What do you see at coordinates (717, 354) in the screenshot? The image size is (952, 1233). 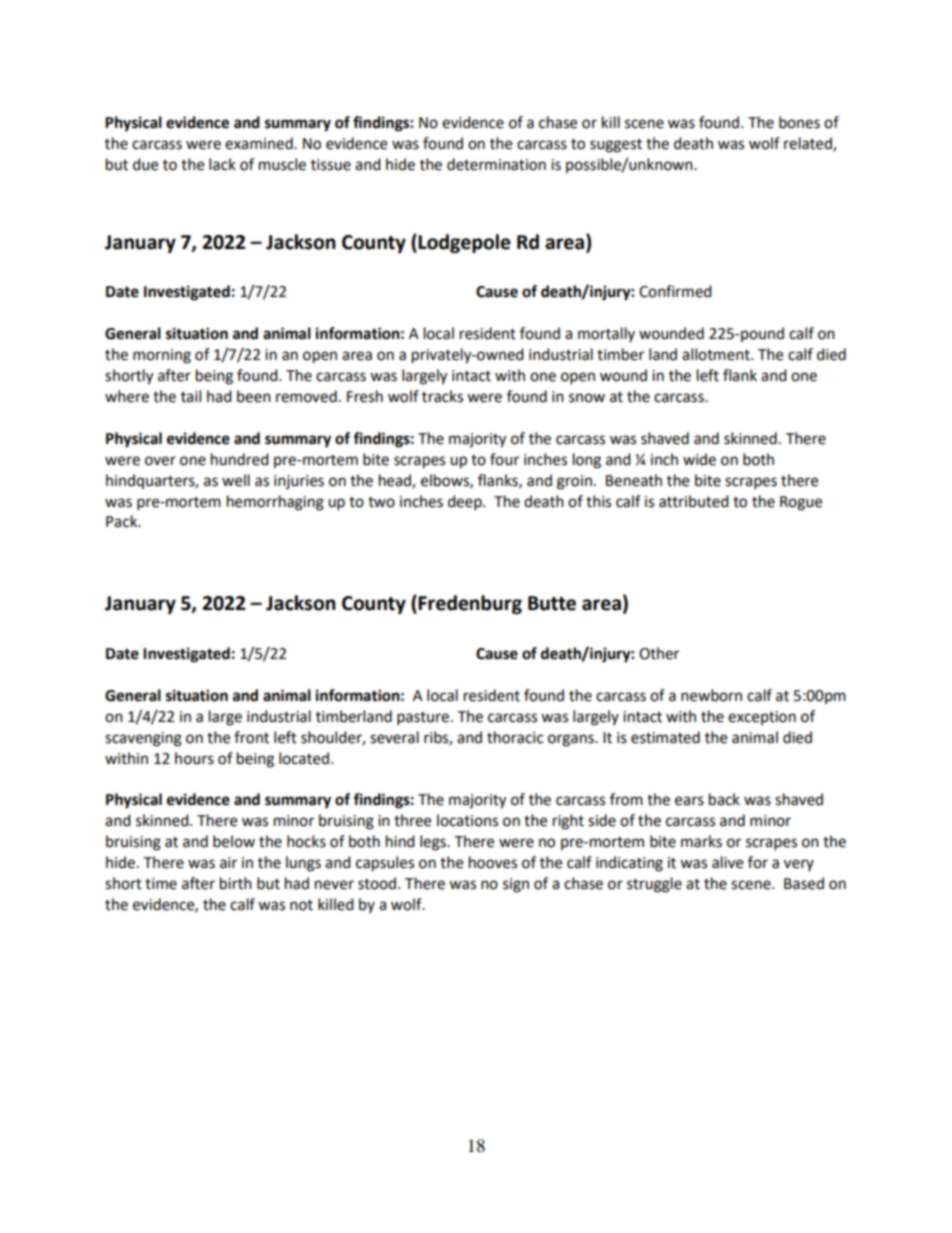 I see `allotment` at bounding box center [717, 354].
